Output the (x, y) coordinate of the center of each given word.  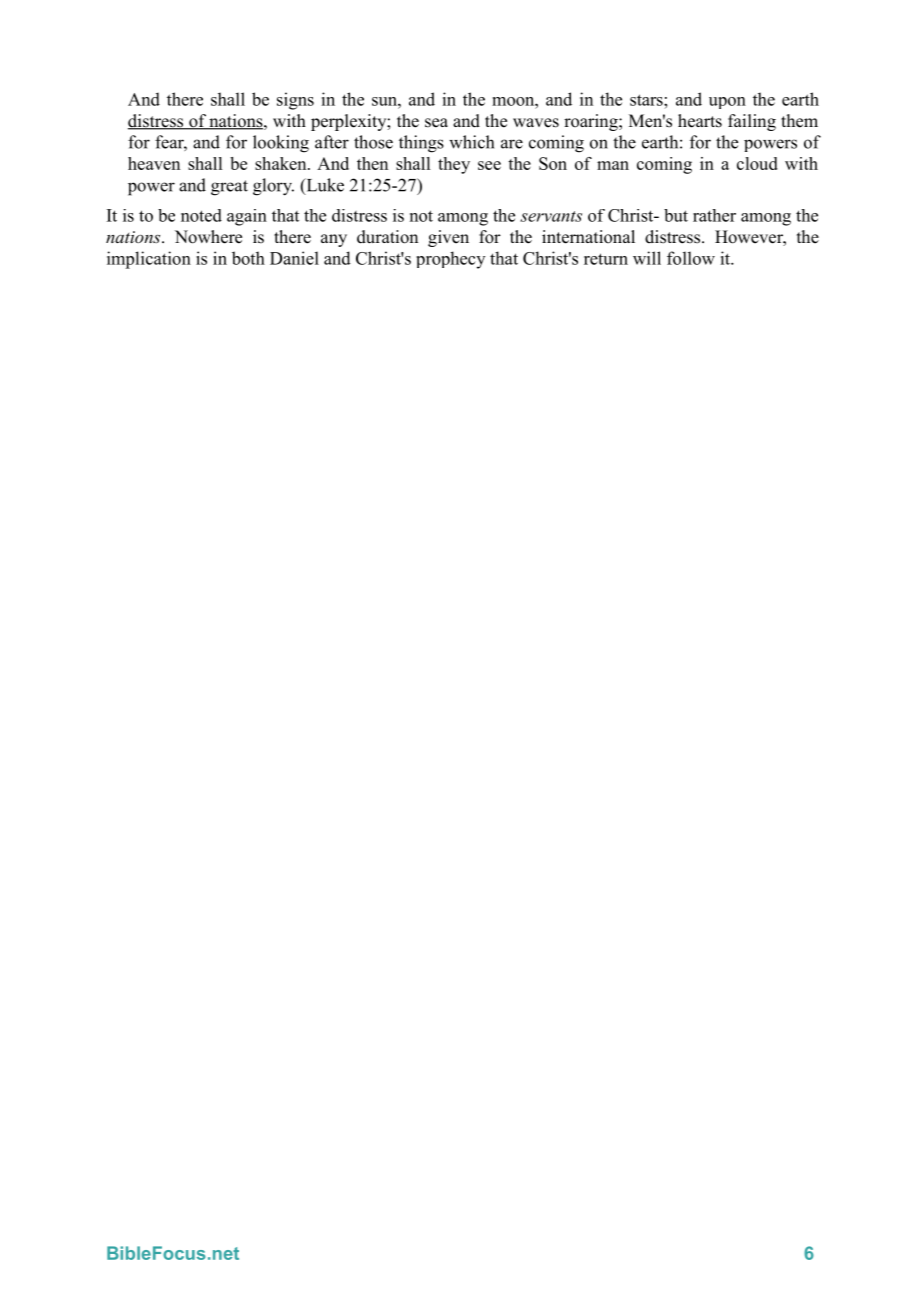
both (248, 258)
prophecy (450, 260)
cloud (757, 163)
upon (727, 103)
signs (295, 101)
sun (385, 101)
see (489, 165)
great (229, 188)
